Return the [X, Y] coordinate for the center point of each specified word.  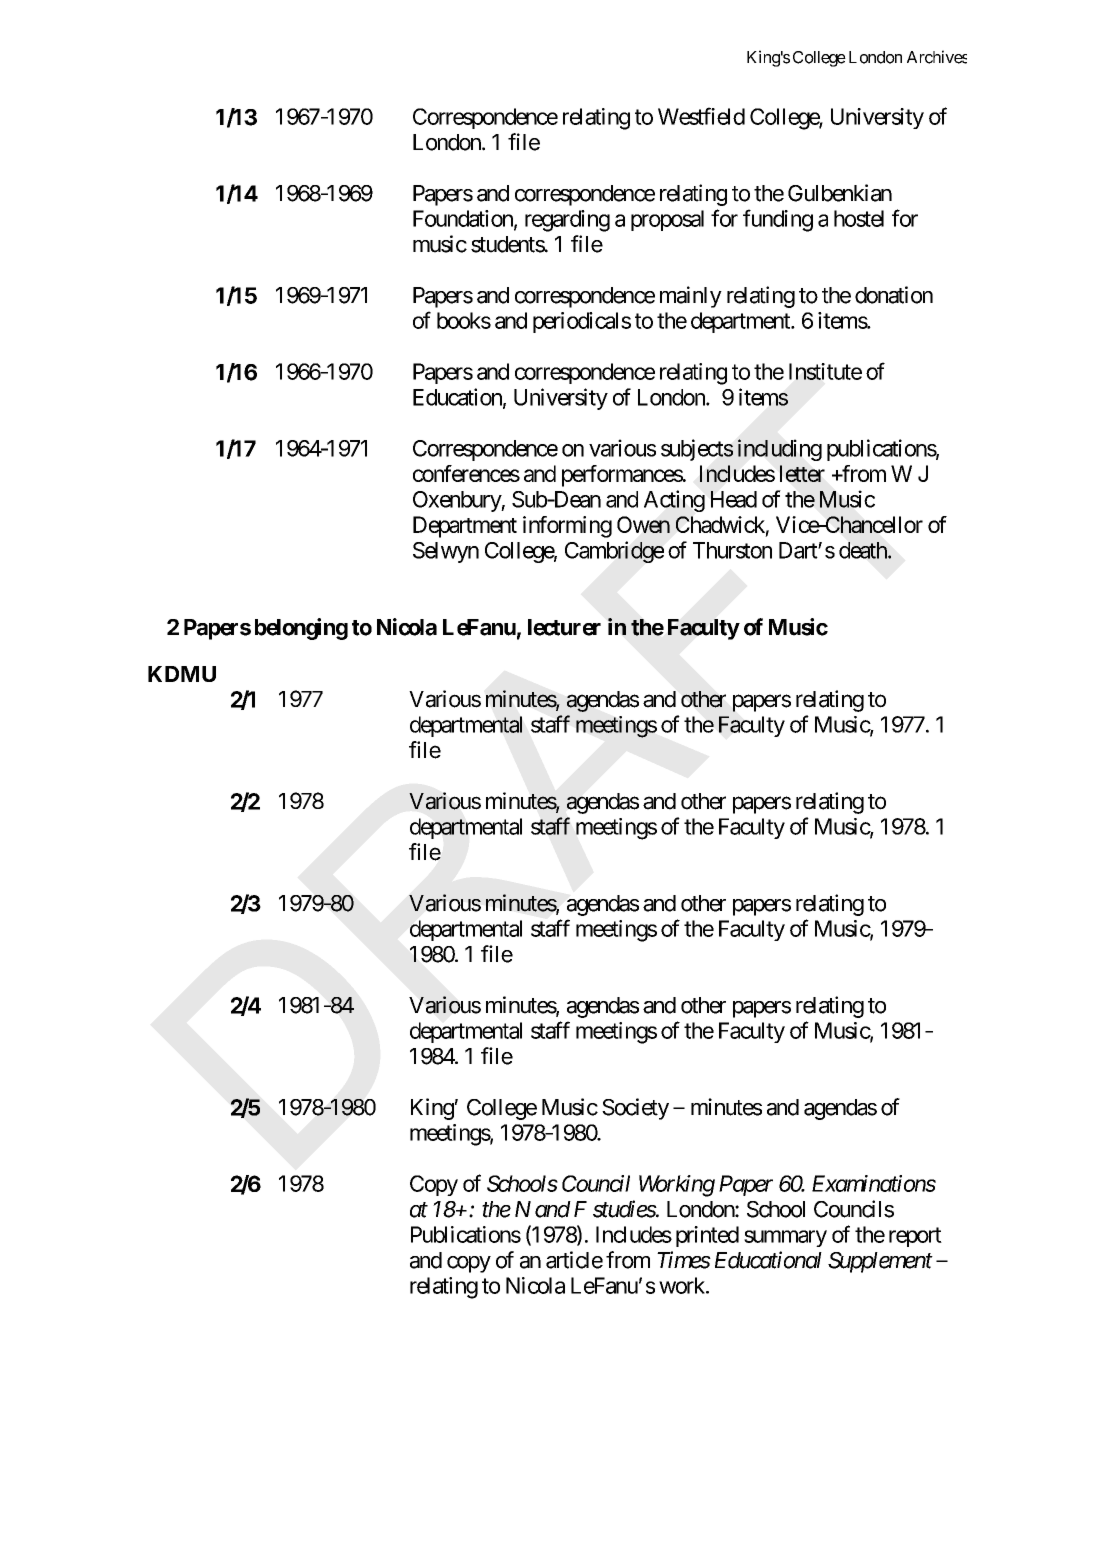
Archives [937, 57]
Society [635, 1109]
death [864, 550]
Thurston [732, 550]
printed [707, 1236]
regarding [567, 221]
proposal [667, 220]
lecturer [564, 627]
